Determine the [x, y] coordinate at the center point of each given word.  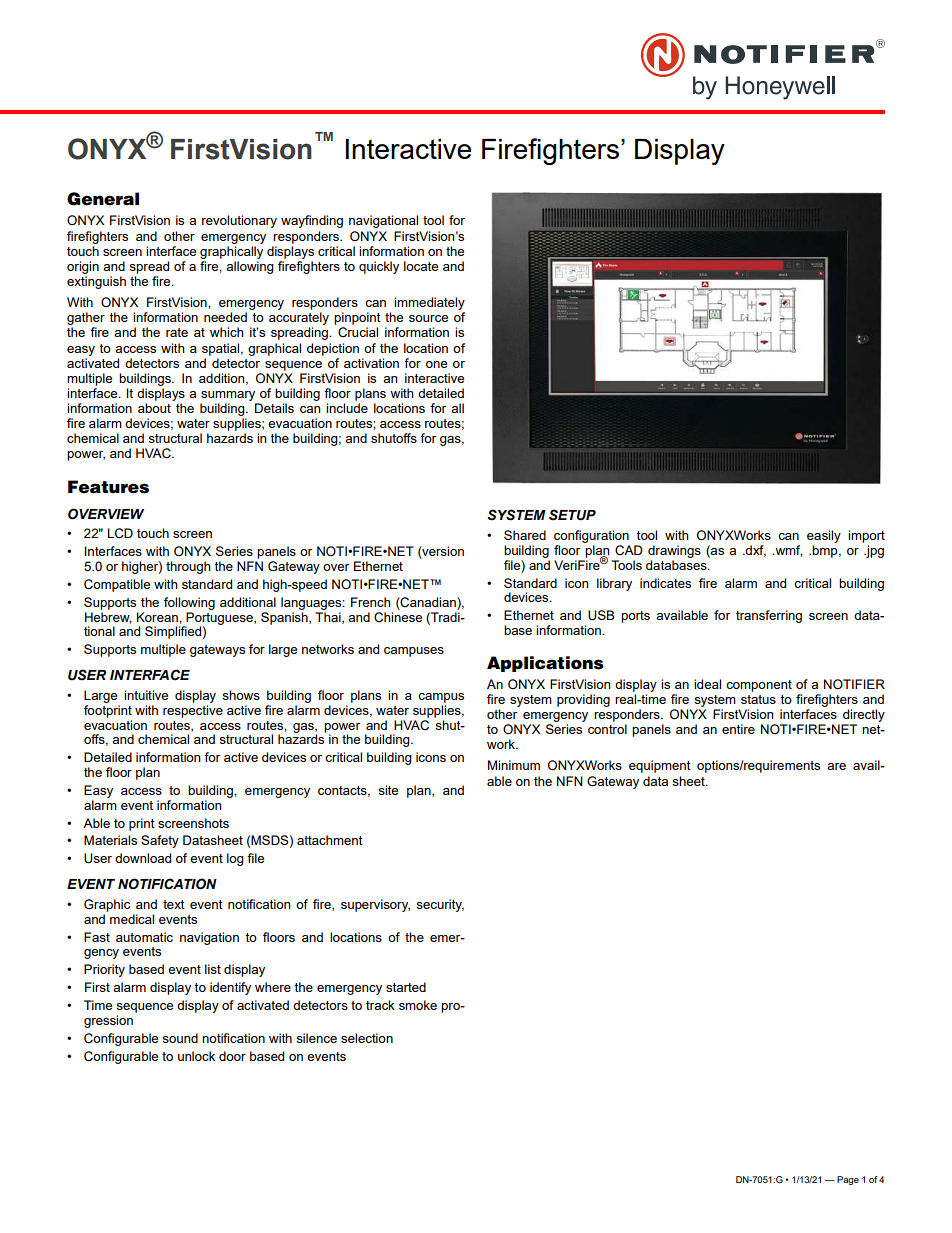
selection [367, 1038]
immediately [429, 303]
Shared [525, 535]
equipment [660, 766]
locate [421, 266]
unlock [196, 1056]
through [188, 567]
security [440, 905]
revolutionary [239, 221]
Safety [160, 841]
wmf [788, 551]
